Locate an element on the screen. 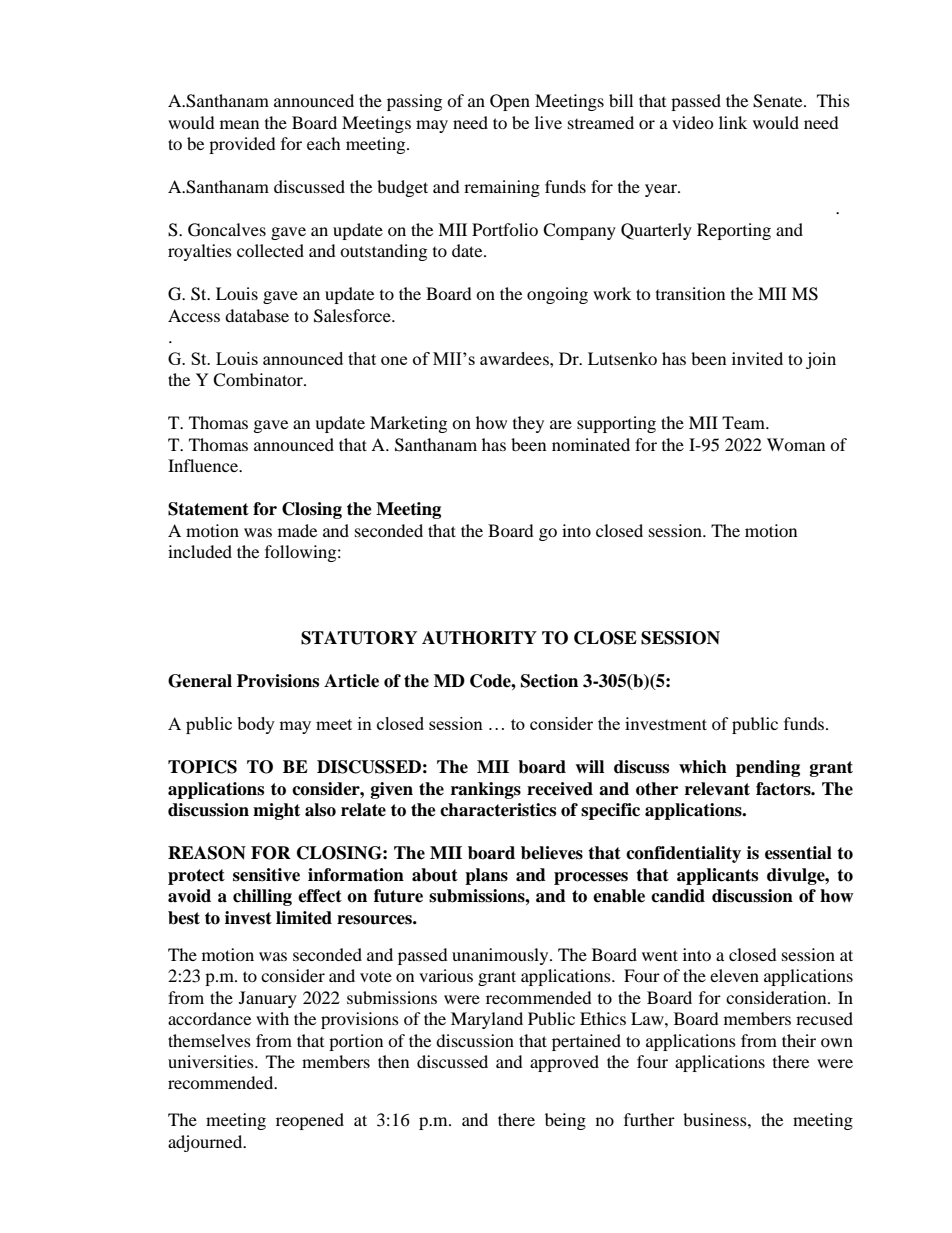  pending is located at coordinates (768, 768).
